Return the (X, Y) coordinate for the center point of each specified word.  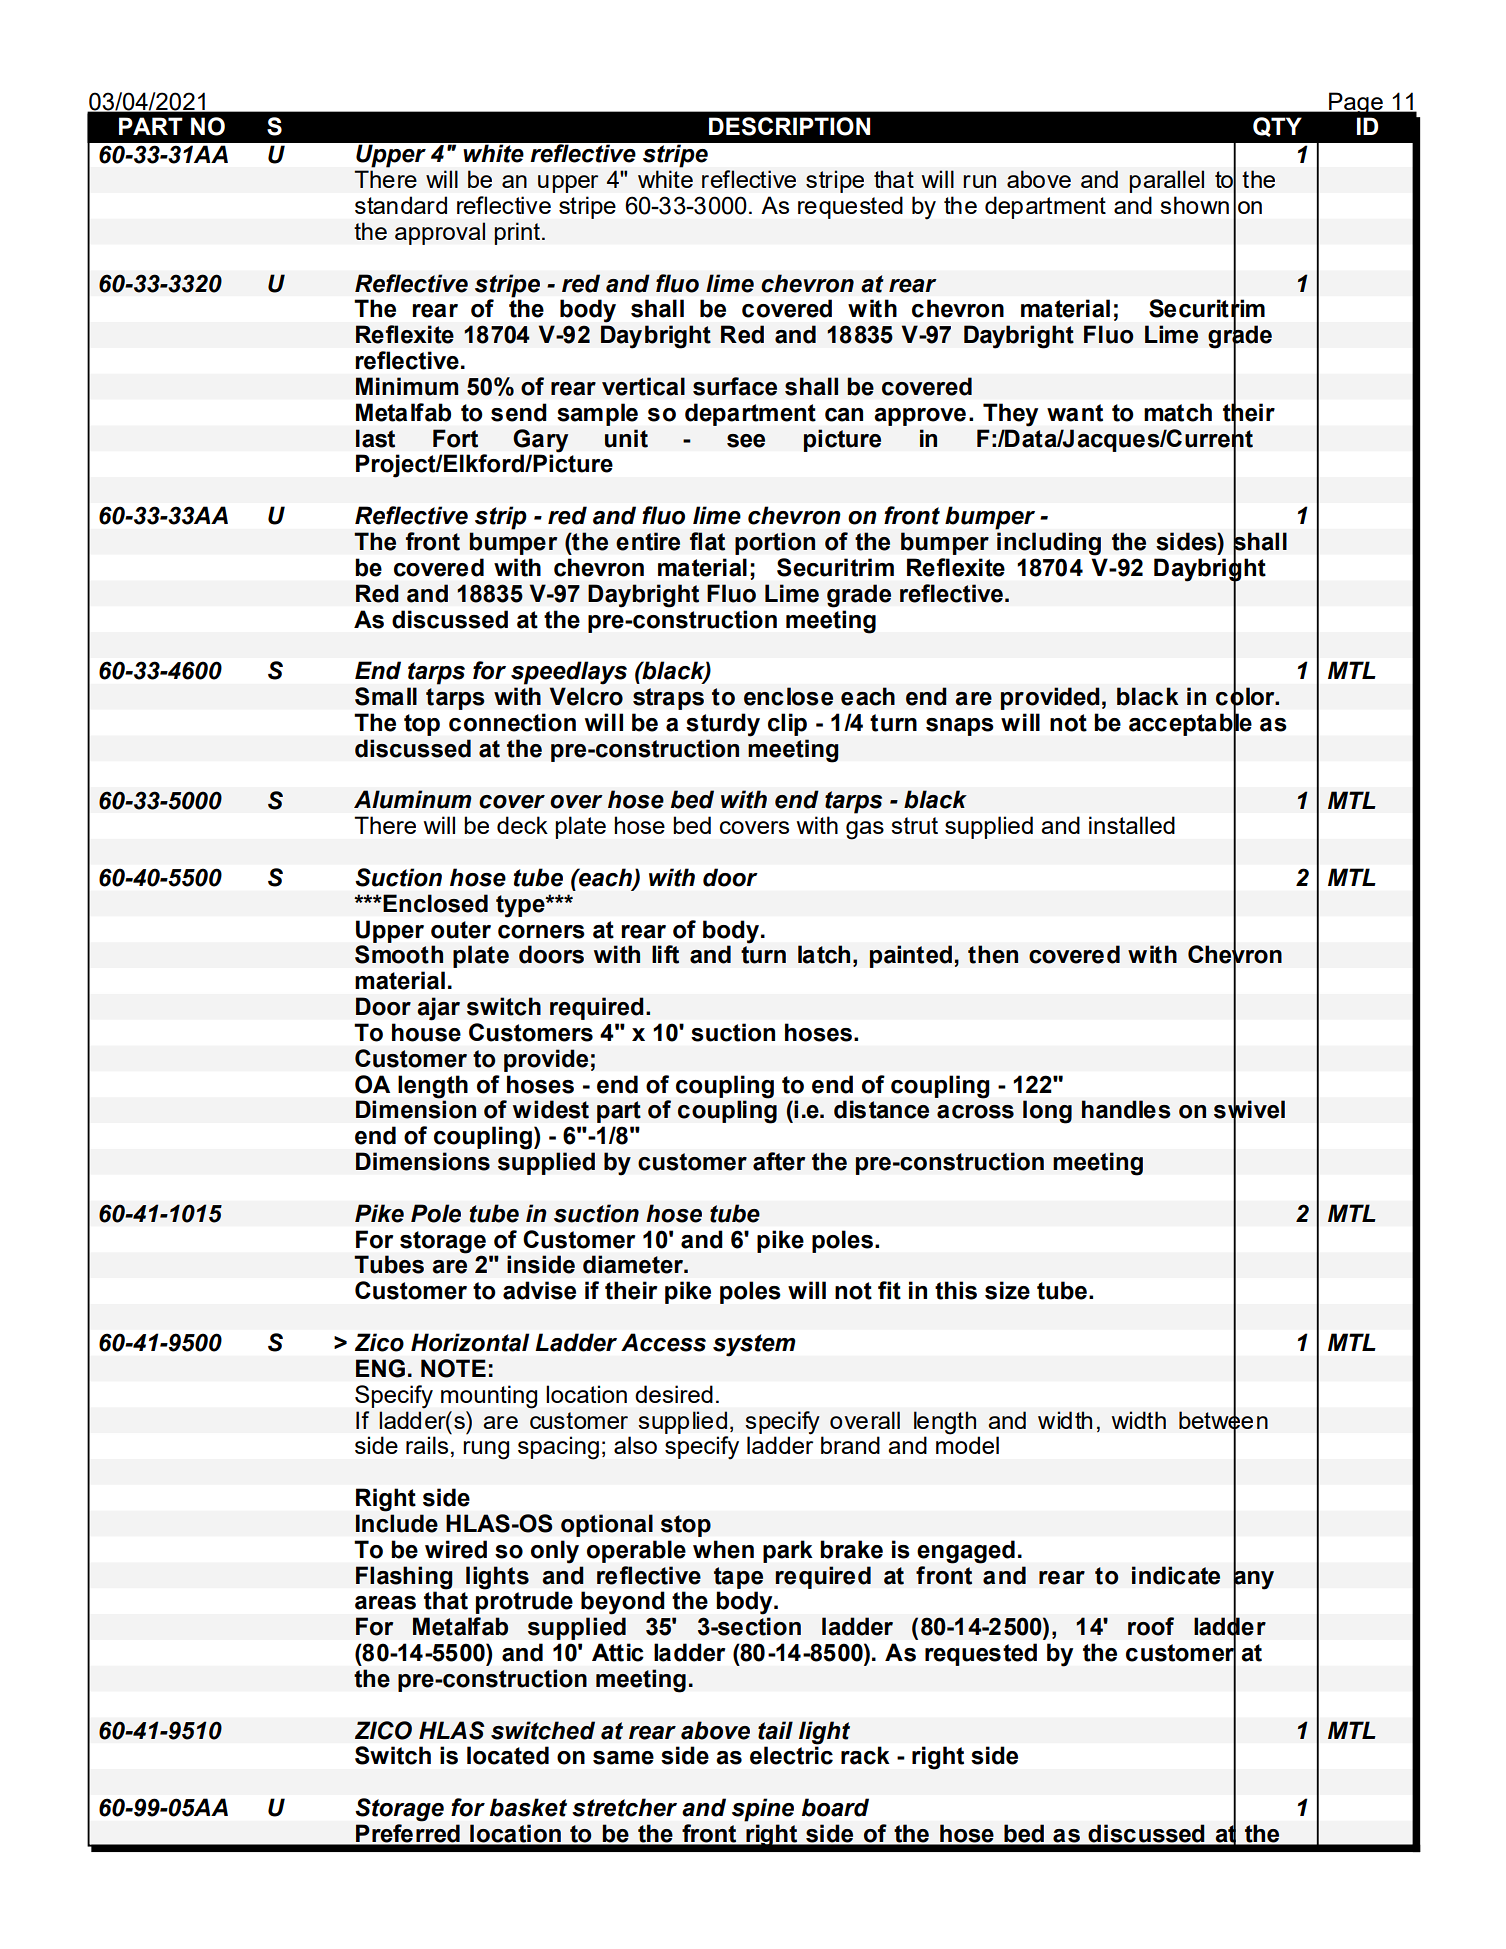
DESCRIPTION (789, 126)
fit (889, 1290)
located (508, 1755)
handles (1126, 1109)
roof (1151, 1626)
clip (787, 724)
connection (512, 722)
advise (539, 1290)
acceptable (1190, 724)
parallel (1166, 181)
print (517, 233)
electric (791, 1755)
